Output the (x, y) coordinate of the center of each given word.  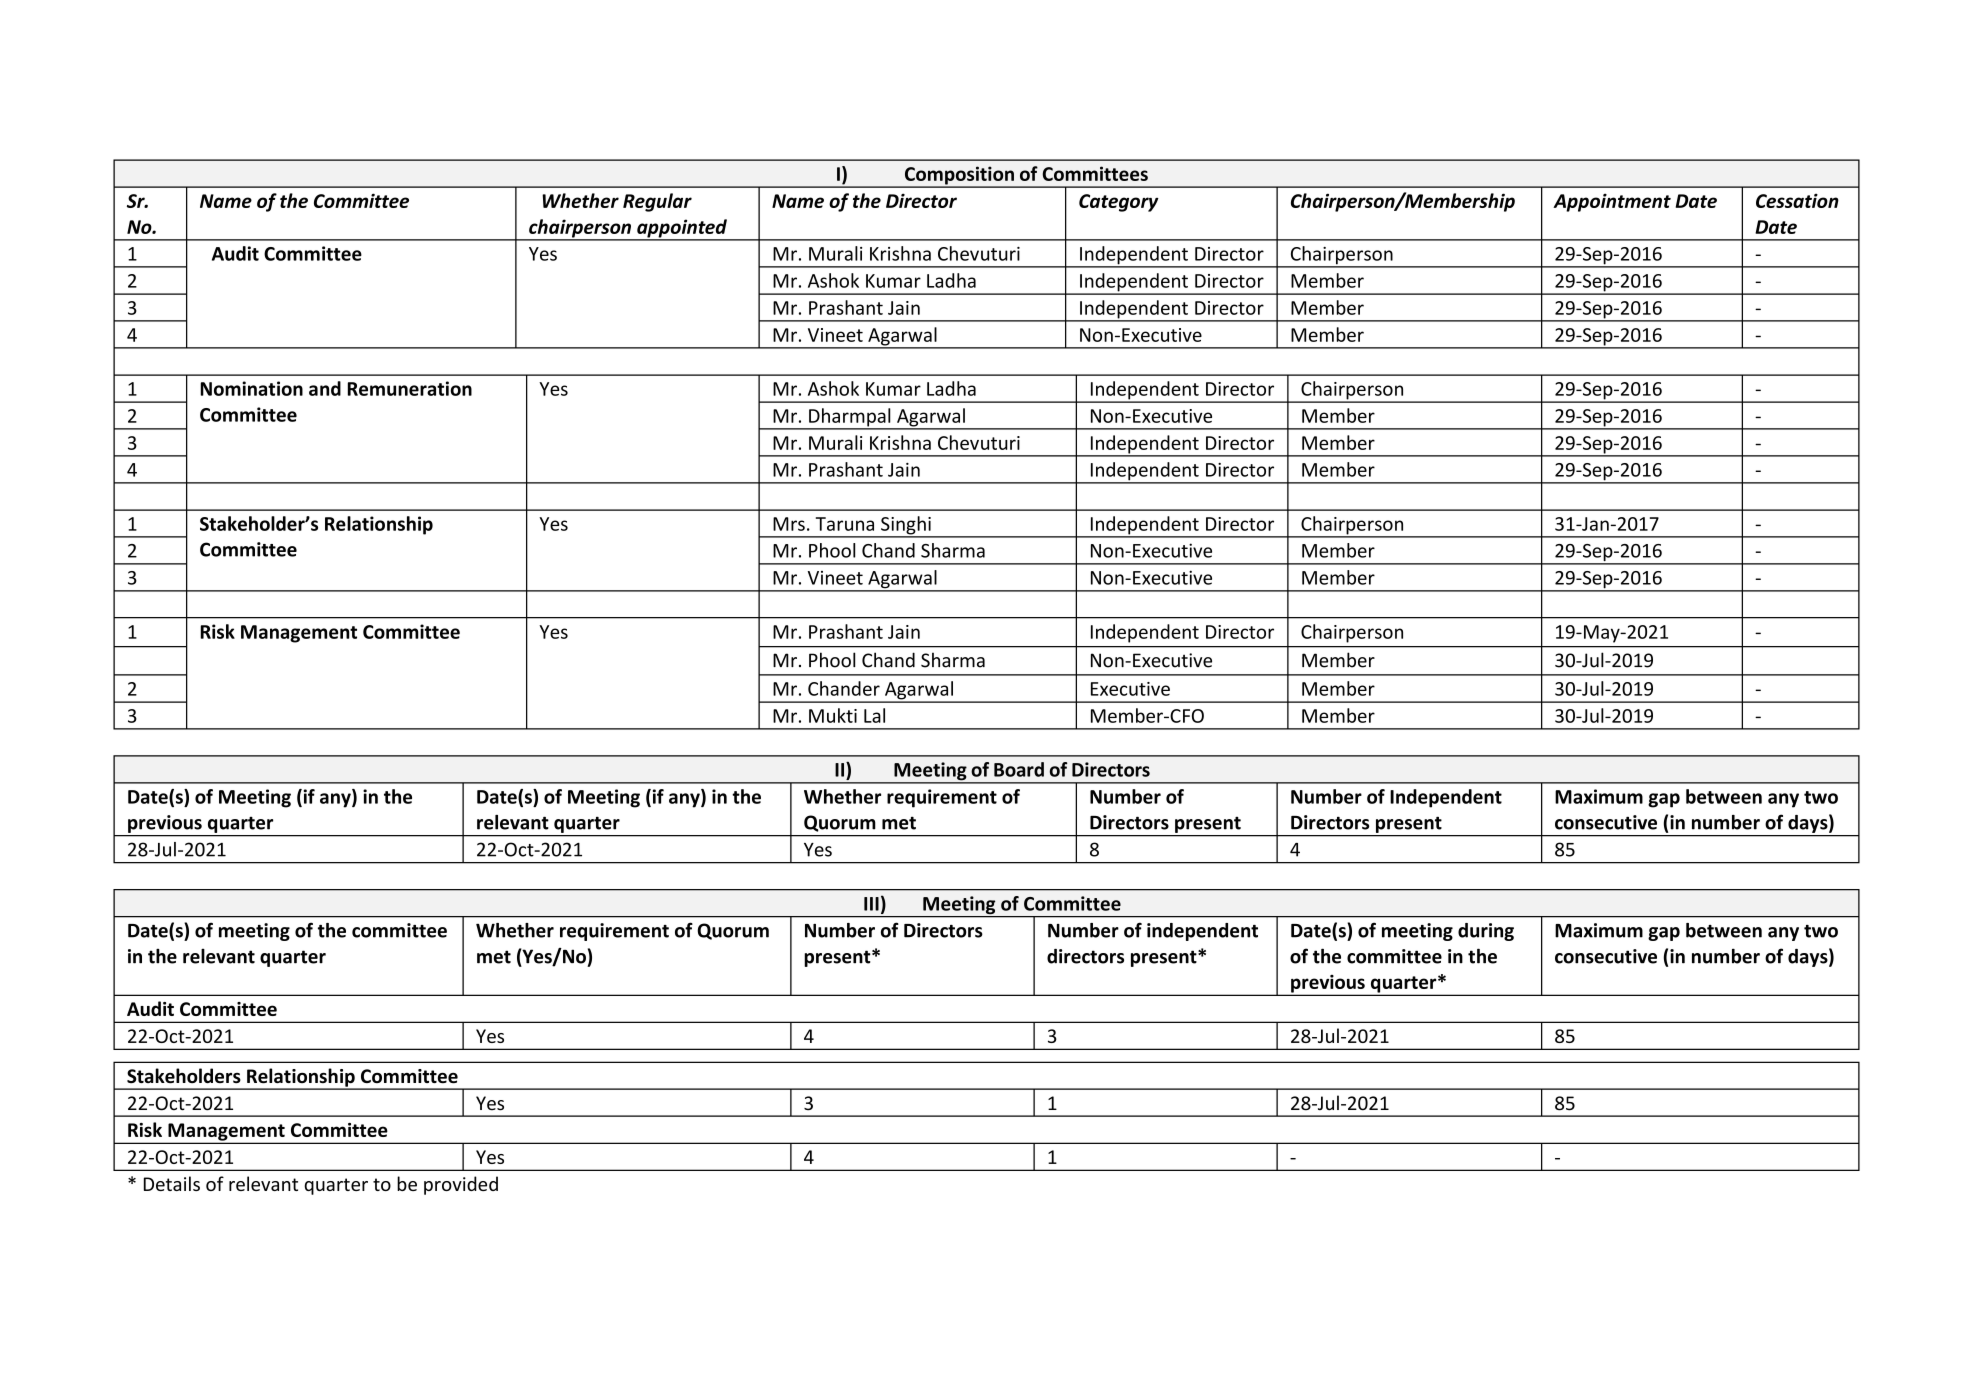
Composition (959, 176)
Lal (874, 715)
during (1486, 932)
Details (172, 1183)
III (871, 904)
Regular (657, 202)
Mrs (789, 524)
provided (461, 1185)
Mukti (833, 715)
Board (1019, 769)
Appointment (1612, 202)
